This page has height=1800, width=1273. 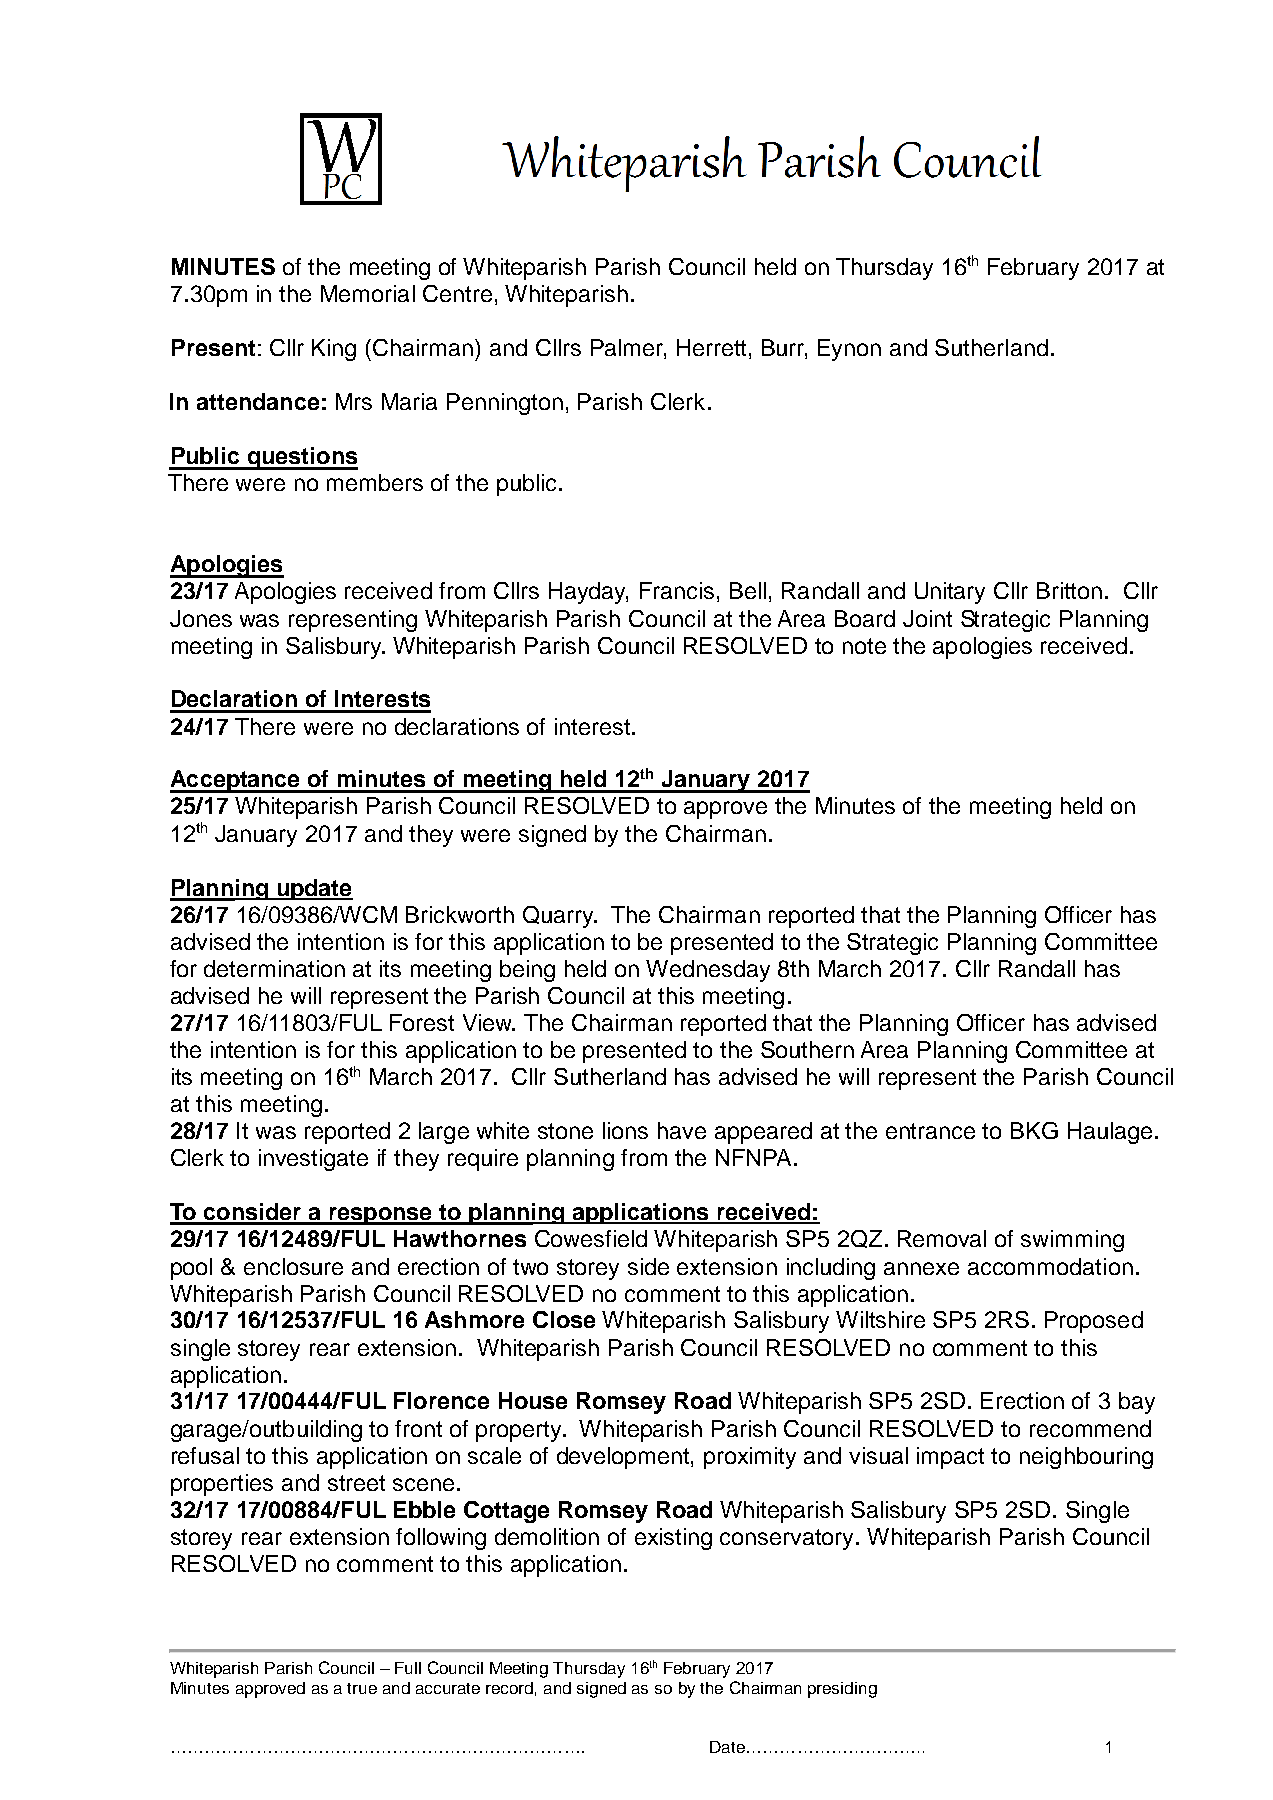 What do you see at coordinates (1069, 590) in the page?
I see `Britton` at bounding box center [1069, 590].
